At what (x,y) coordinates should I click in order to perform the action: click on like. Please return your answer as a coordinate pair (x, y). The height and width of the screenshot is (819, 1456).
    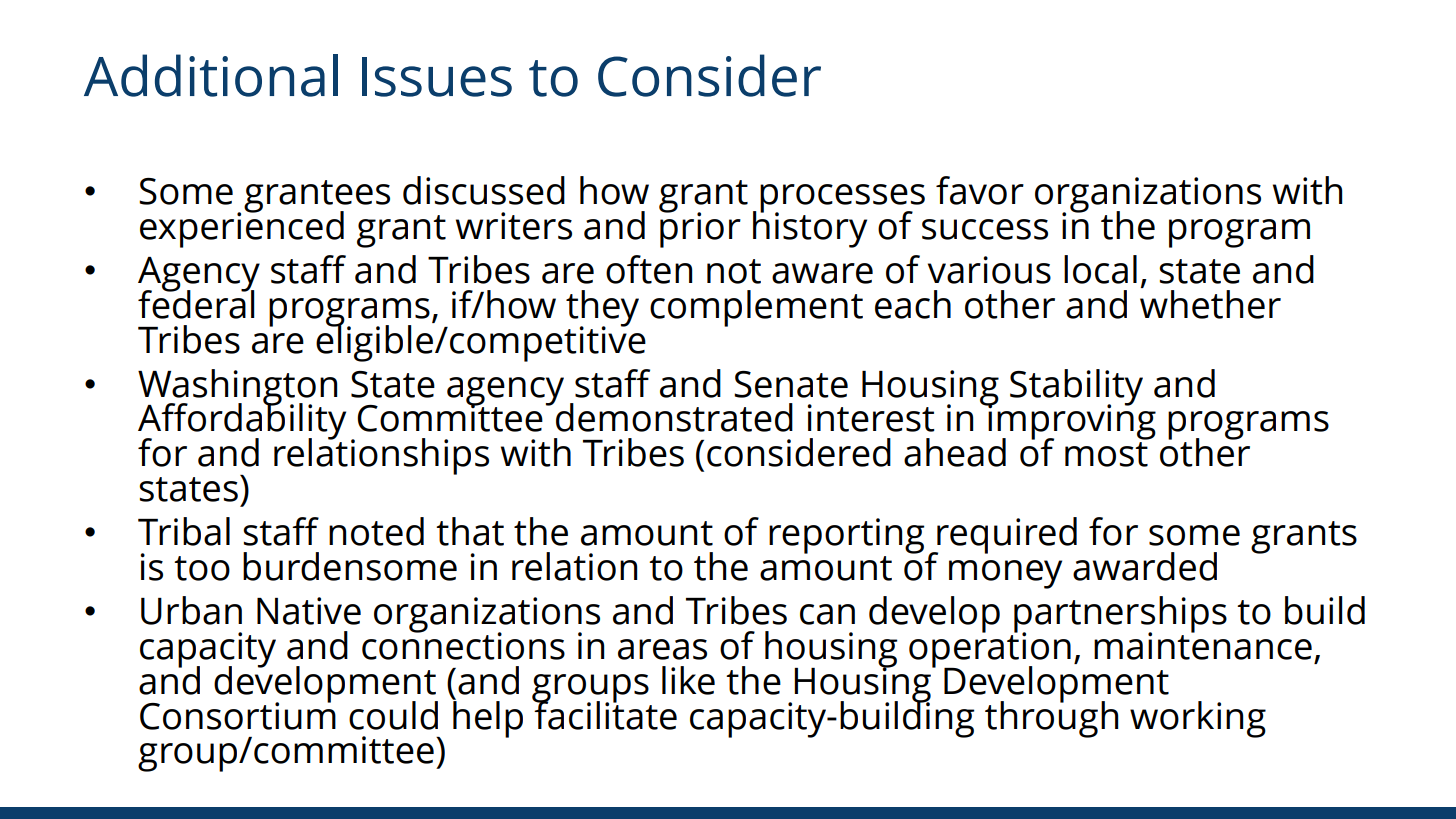
    Looking at the image, I should click on (688, 680).
